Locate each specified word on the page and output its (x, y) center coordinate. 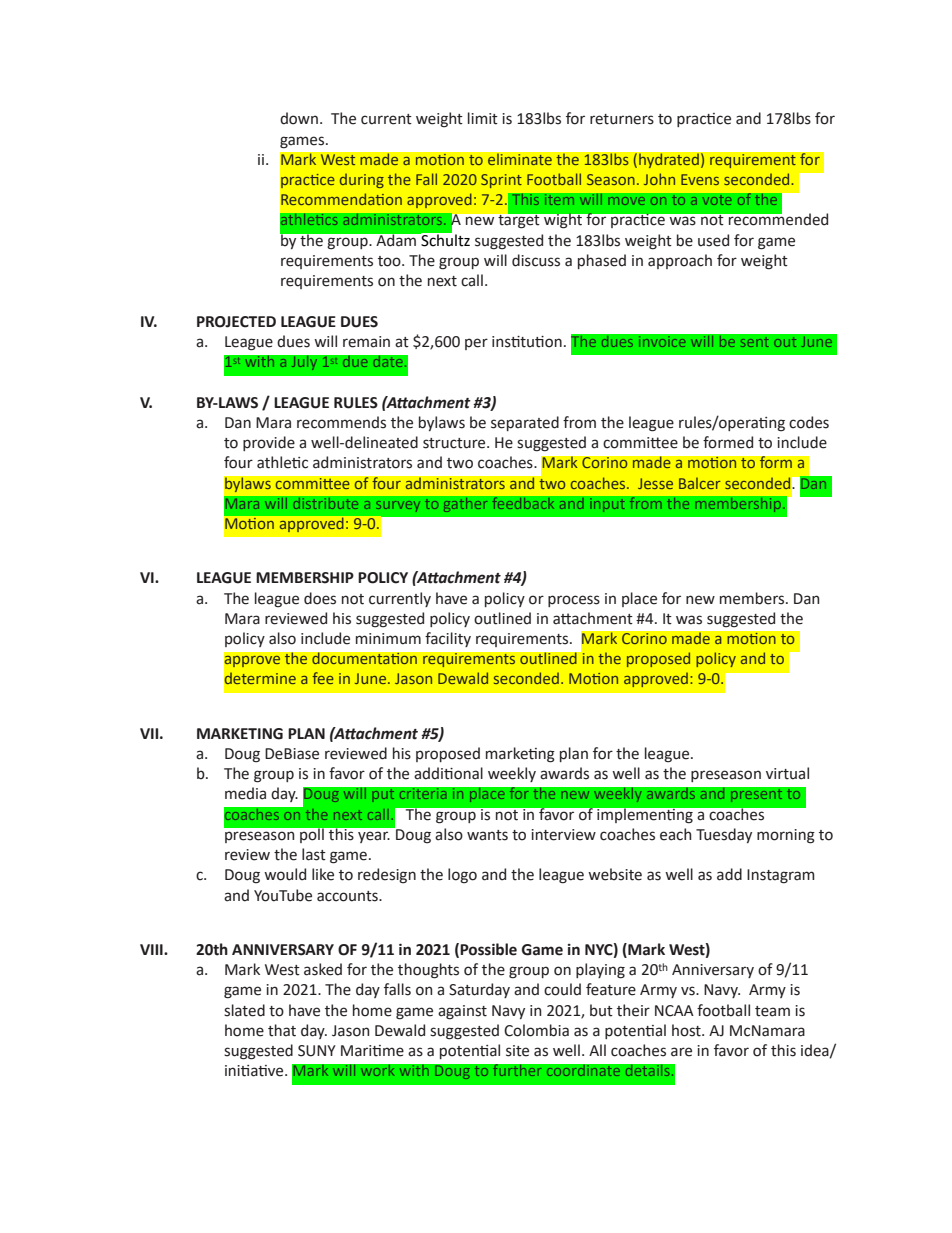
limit (483, 118)
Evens (700, 179)
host (687, 1030)
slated (244, 1010)
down (299, 118)
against (462, 1012)
